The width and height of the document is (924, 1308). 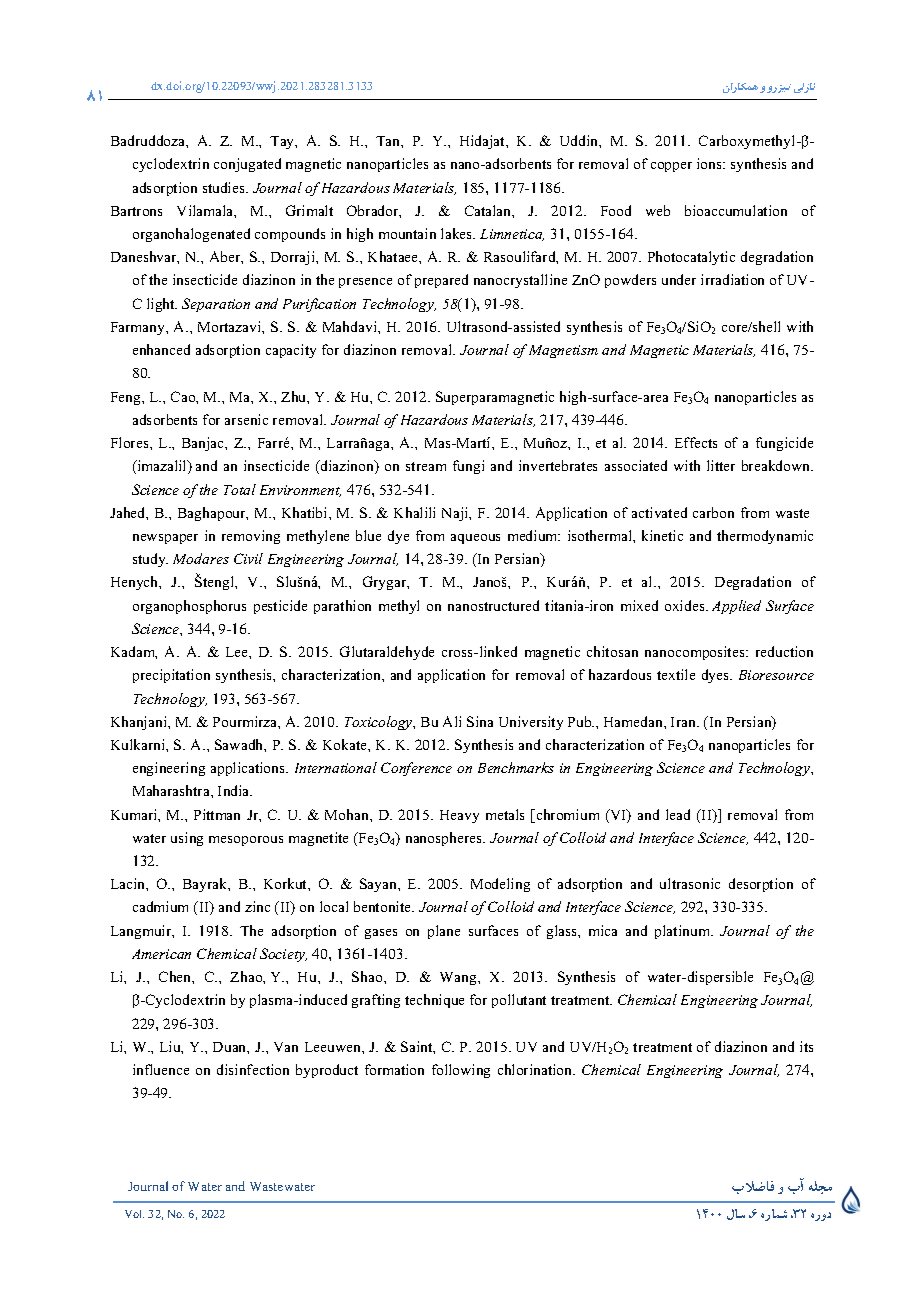 I want to click on Vol, so click(x=134, y=1214).
